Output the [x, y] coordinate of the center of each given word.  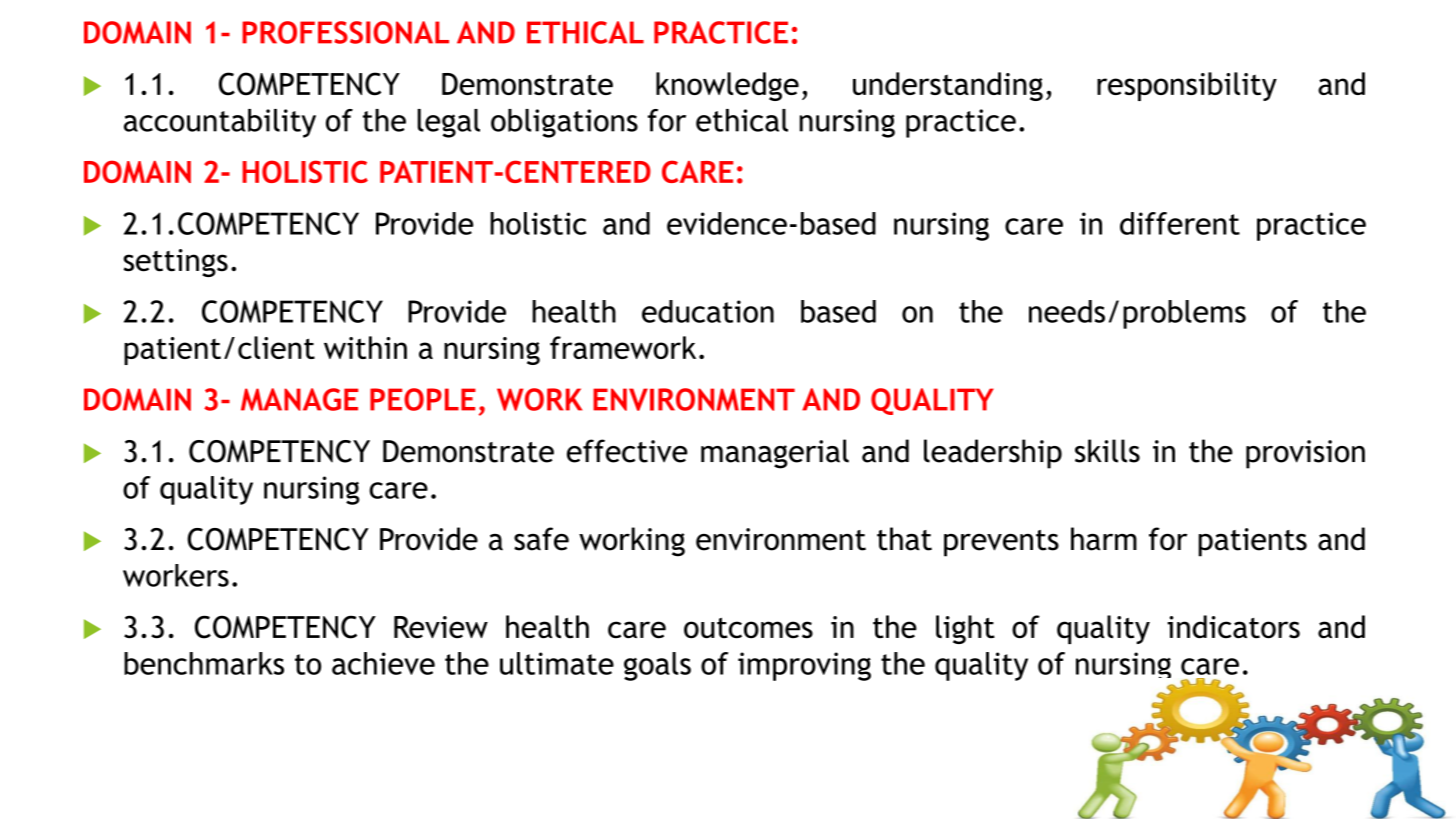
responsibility [1187, 86]
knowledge [727, 86]
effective [627, 451]
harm [1104, 539]
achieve [383, 663]
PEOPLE [423, 399]
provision [1305, 454]
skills [1107, 451]
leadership [993, 454]
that [904, 539]
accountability [220, 123]
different [1180, 223]
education [708, 311]
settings [175, 263]
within [365, 347]
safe [541, 539]
